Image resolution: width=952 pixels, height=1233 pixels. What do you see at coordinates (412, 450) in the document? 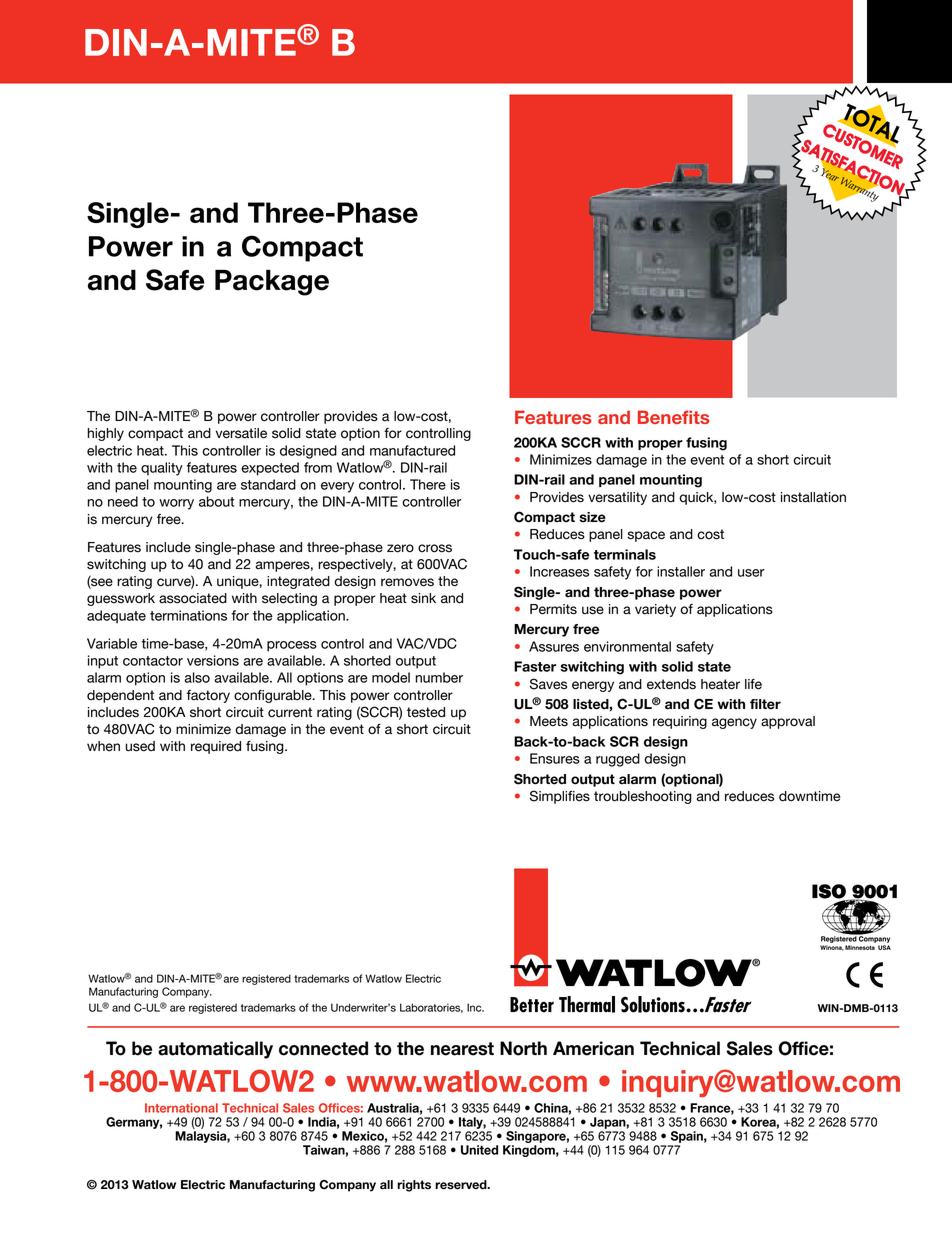
I see `manufactured` at bounding box center [412, 450].
